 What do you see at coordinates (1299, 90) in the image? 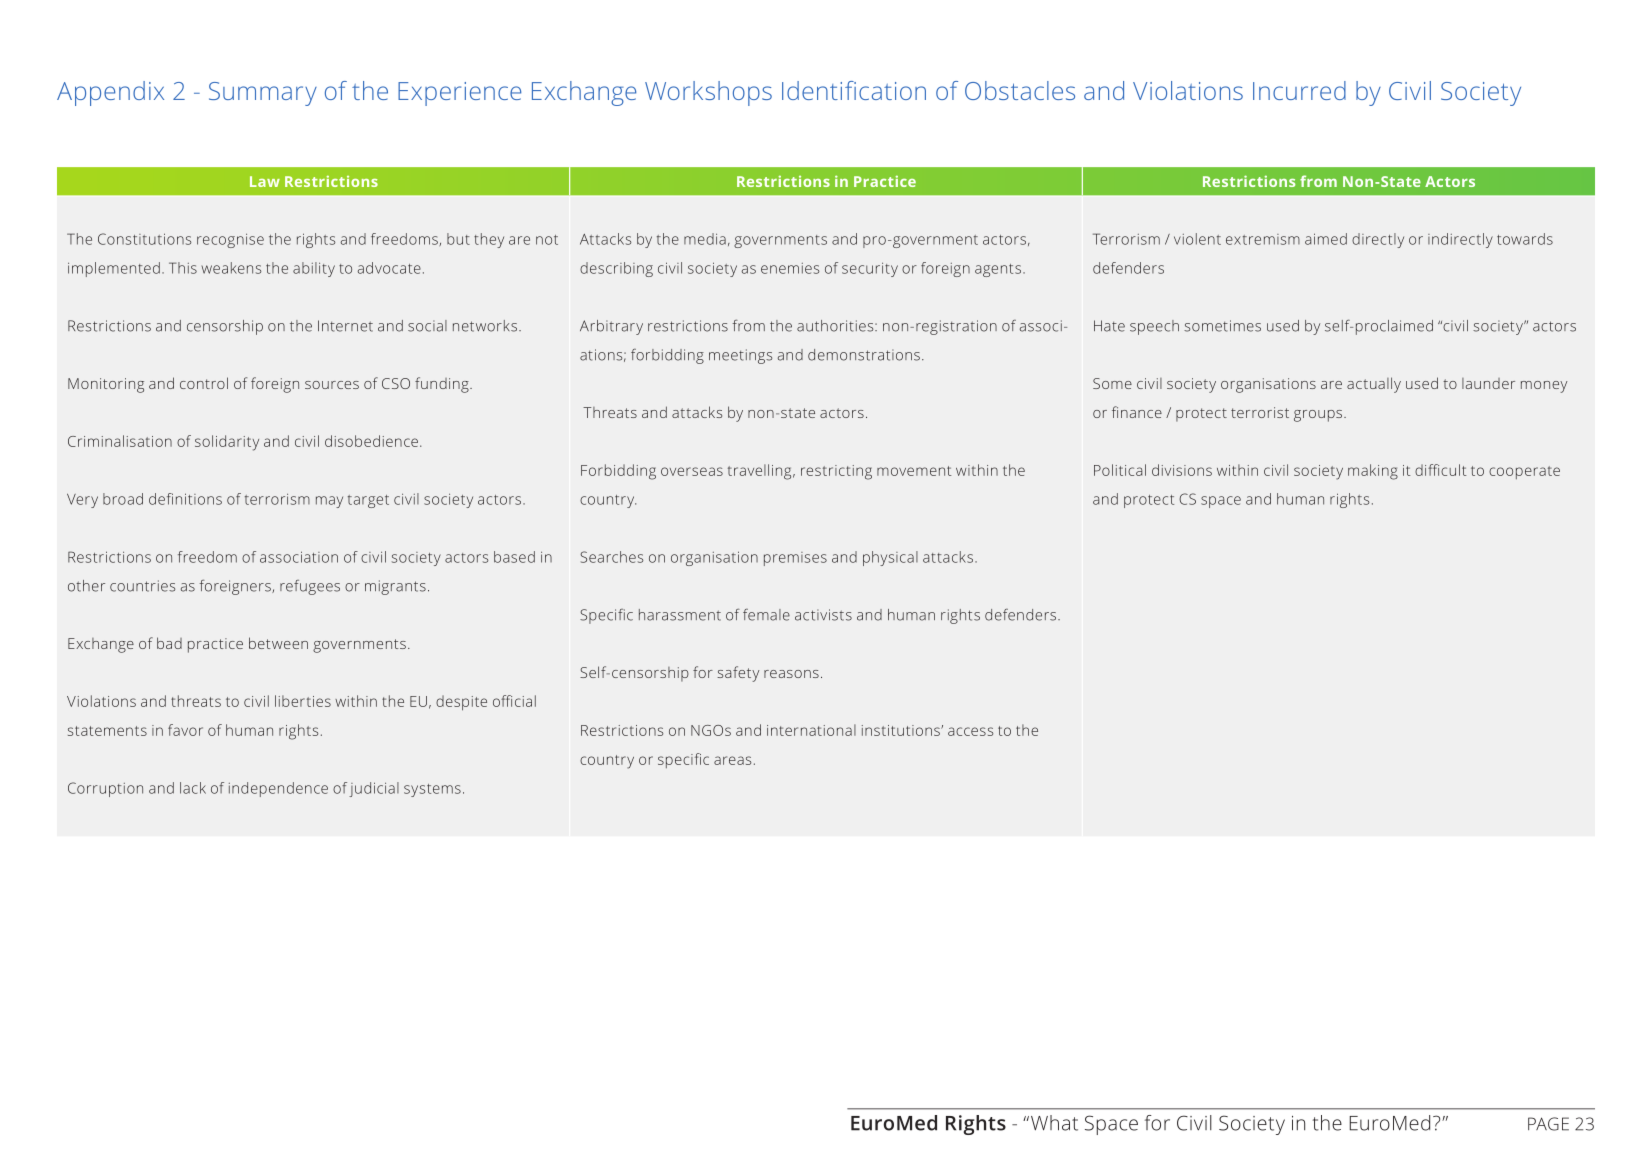
I see `Incurred` at bounding box center [1299, 90].
